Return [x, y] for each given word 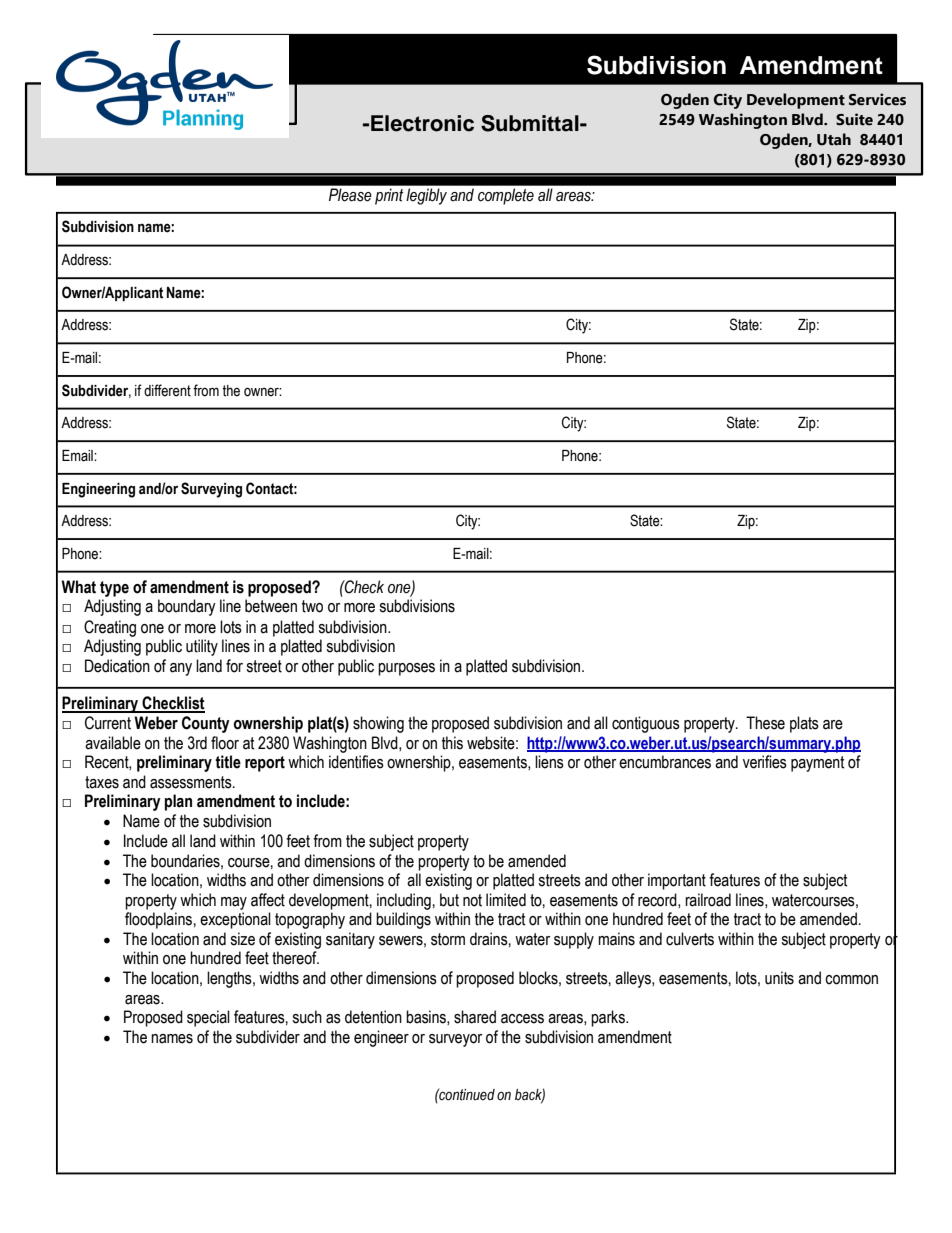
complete [506, 196]
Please [350, 195]
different [167, 390]
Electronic [422, 123]
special [208, 1018]
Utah [834, 139]
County [206, 724]
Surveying [211, 490]
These [765, 723]
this [452, 743]
